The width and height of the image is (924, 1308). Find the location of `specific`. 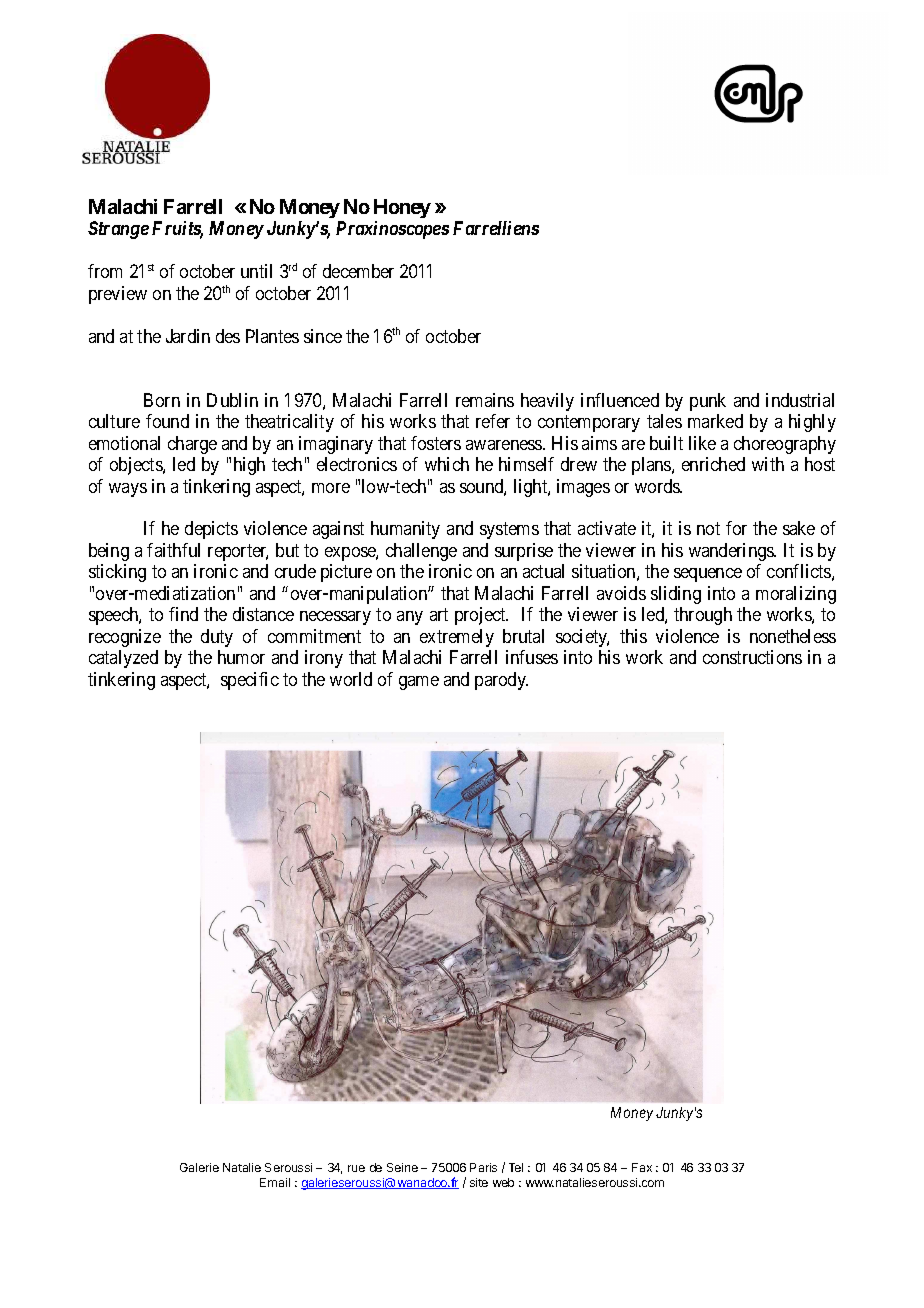

specific is located at coordinates (250, 681).
